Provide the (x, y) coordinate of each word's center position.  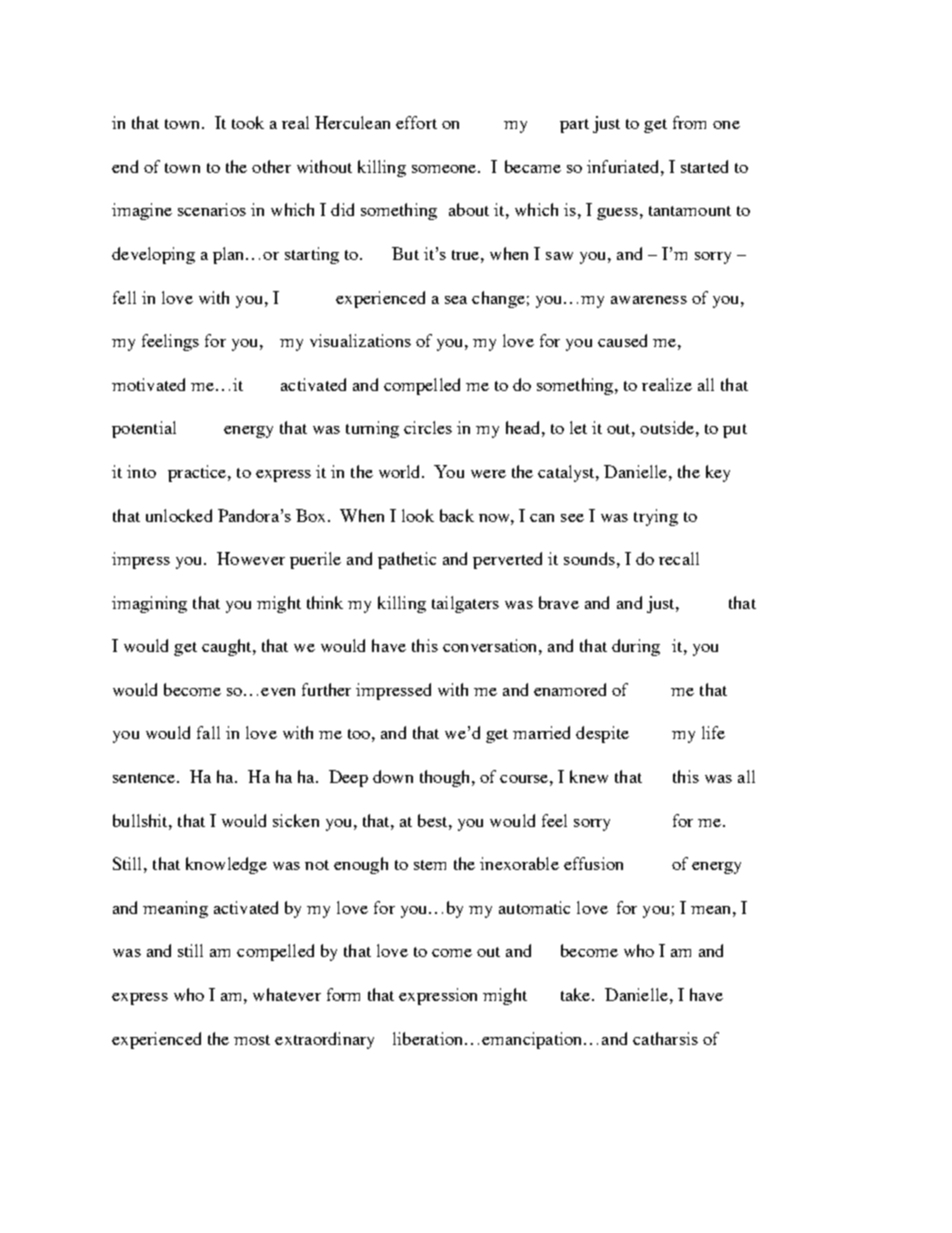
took (248, 122)
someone (445, 169)
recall (679, 558)
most (252, 1040)
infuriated (624, 166)
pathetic (407, 560)
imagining (149, 604)
